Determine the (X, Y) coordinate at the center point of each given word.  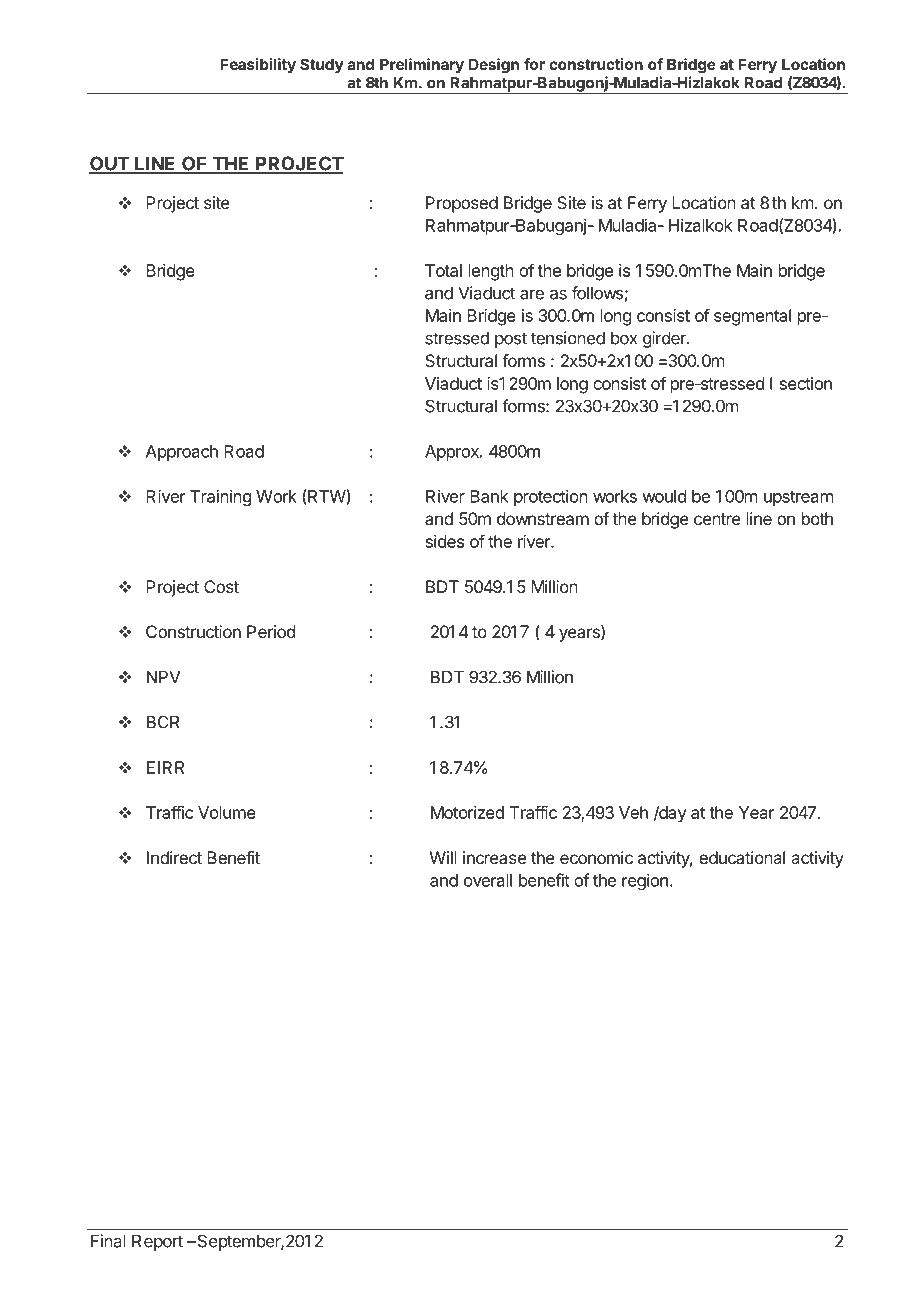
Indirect (174, 857)
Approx (453, 453)
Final (108, 1241)
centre (717, 519)
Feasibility (258, 65)
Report (157, 1242)
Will (443, 857)
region (645, 881)
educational (742, 857)
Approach (182, 453)
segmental (752, 317)
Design (494, 66)
